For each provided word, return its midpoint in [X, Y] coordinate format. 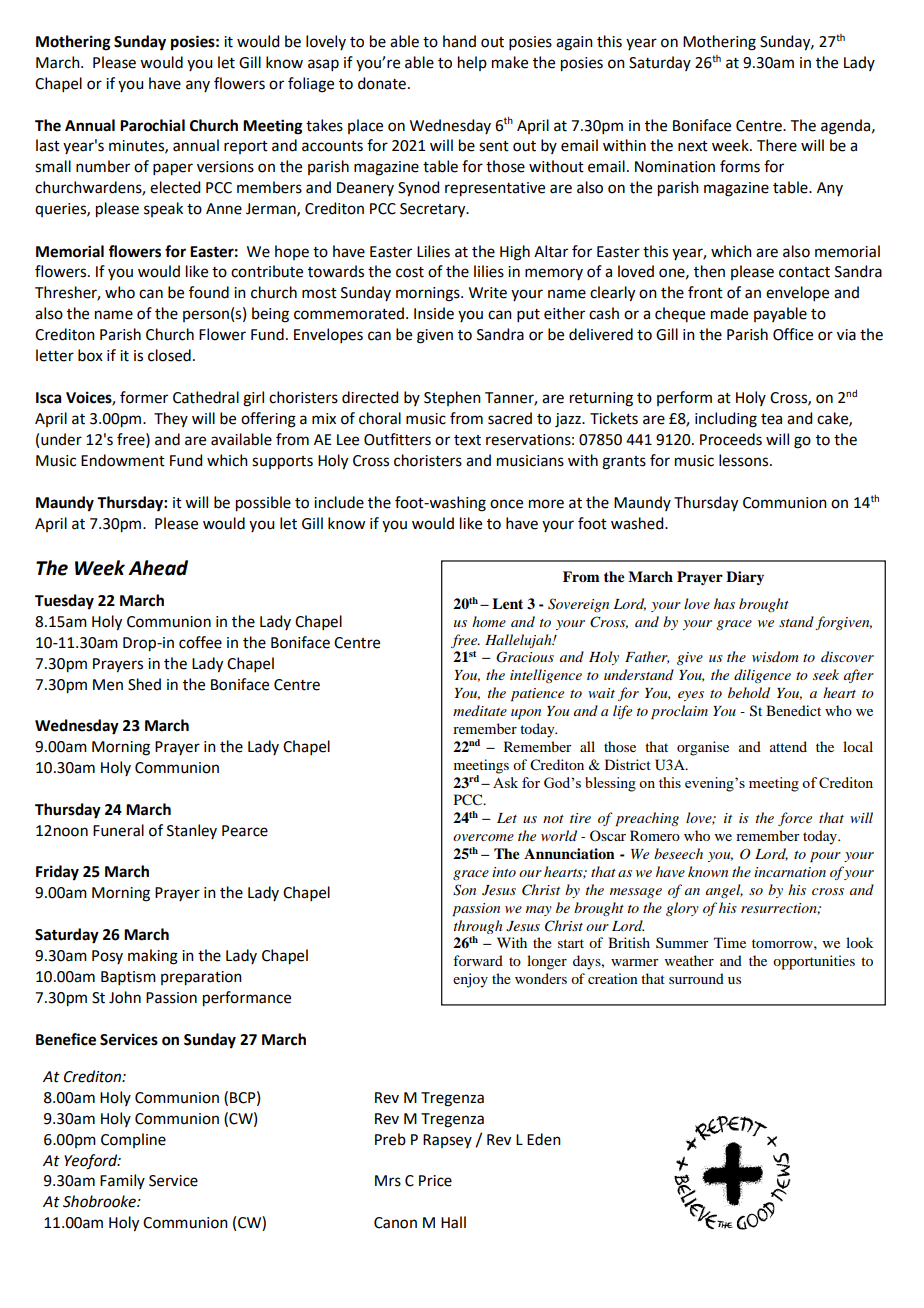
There [777, 145]
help [472, 63]
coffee [200, 642]
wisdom [775, 656]
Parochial [152, 125]
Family [122, 1181]
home [489, 621]
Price [435, 1181]
